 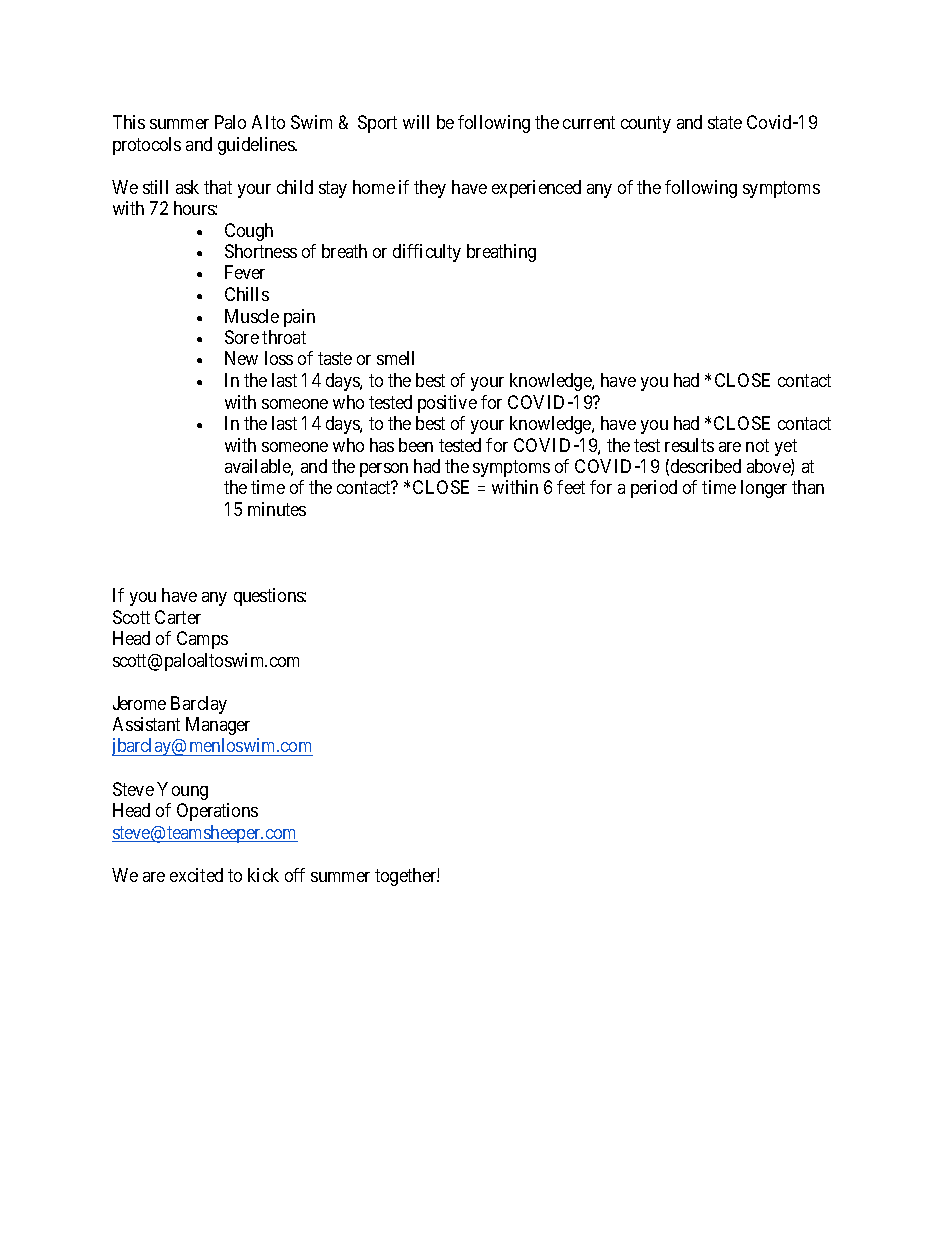 What do you see at coordinates (269, 597) in the image?
I see `questions` at bounding box center [269, 597].
